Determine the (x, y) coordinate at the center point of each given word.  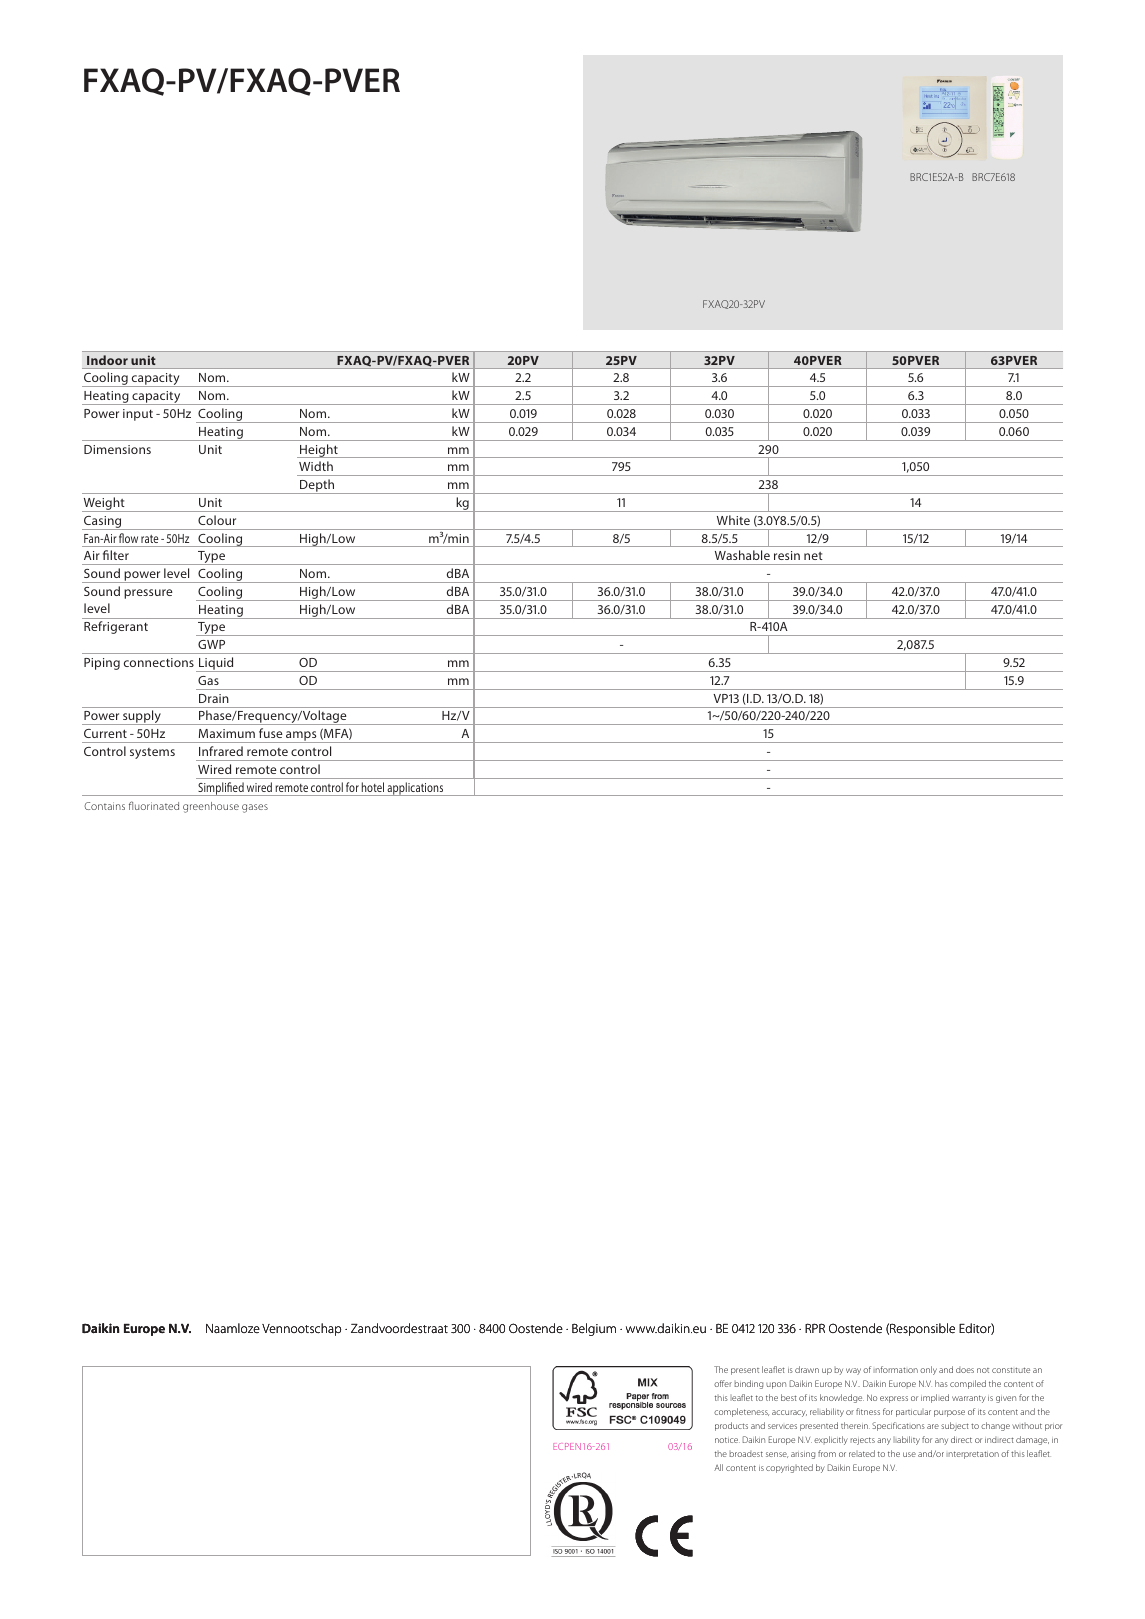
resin (787, 555)
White (733, 520)
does (965, 1370)
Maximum (227, 733)
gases (255, 808)
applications (415, 789)
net (813, 556)
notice (727, 1440)
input (138, 415)
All (718, 1467)
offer (723, 1383)
